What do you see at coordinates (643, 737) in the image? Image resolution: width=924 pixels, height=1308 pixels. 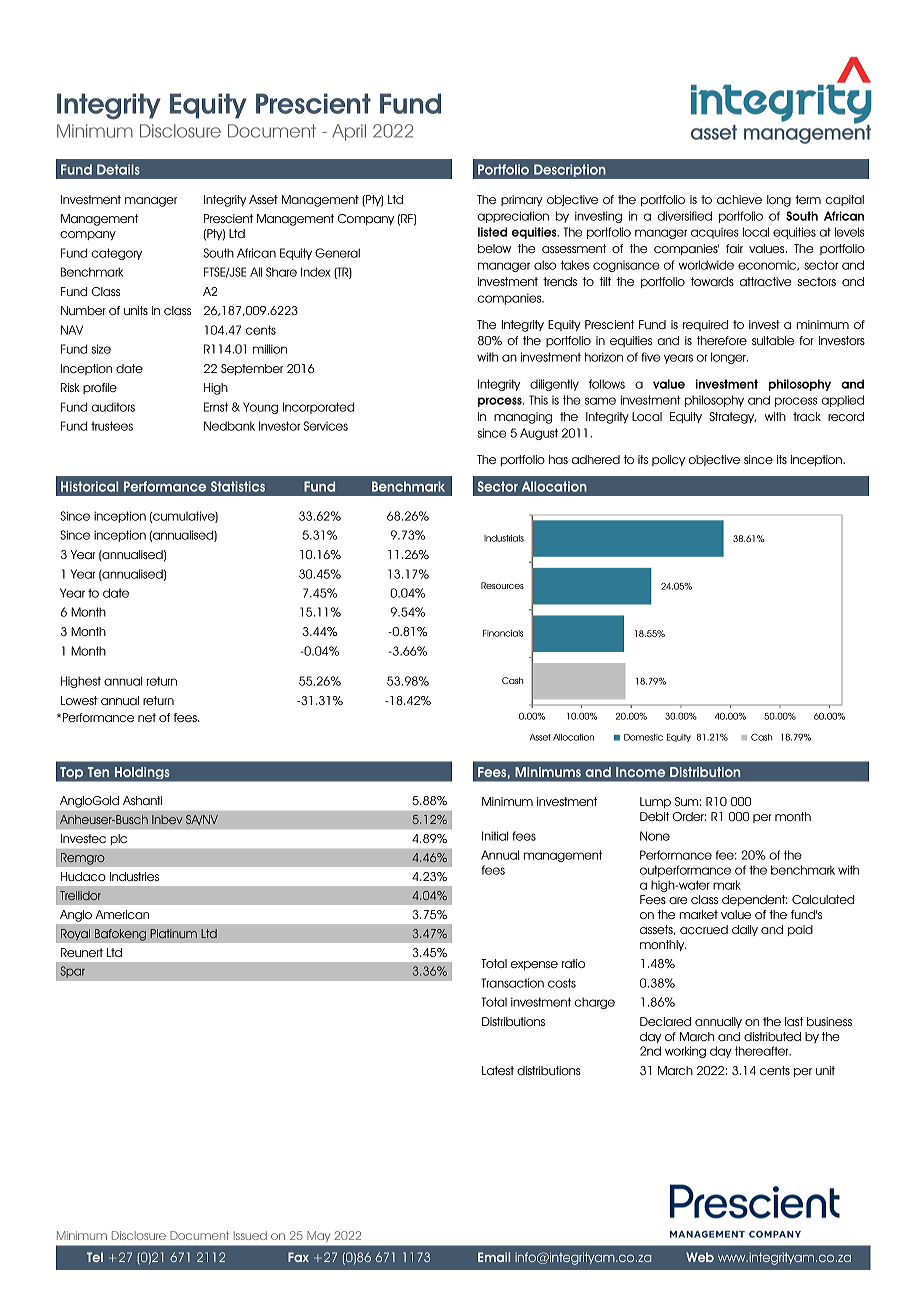 I see `Domestic` at bounding box center [643, 737].
